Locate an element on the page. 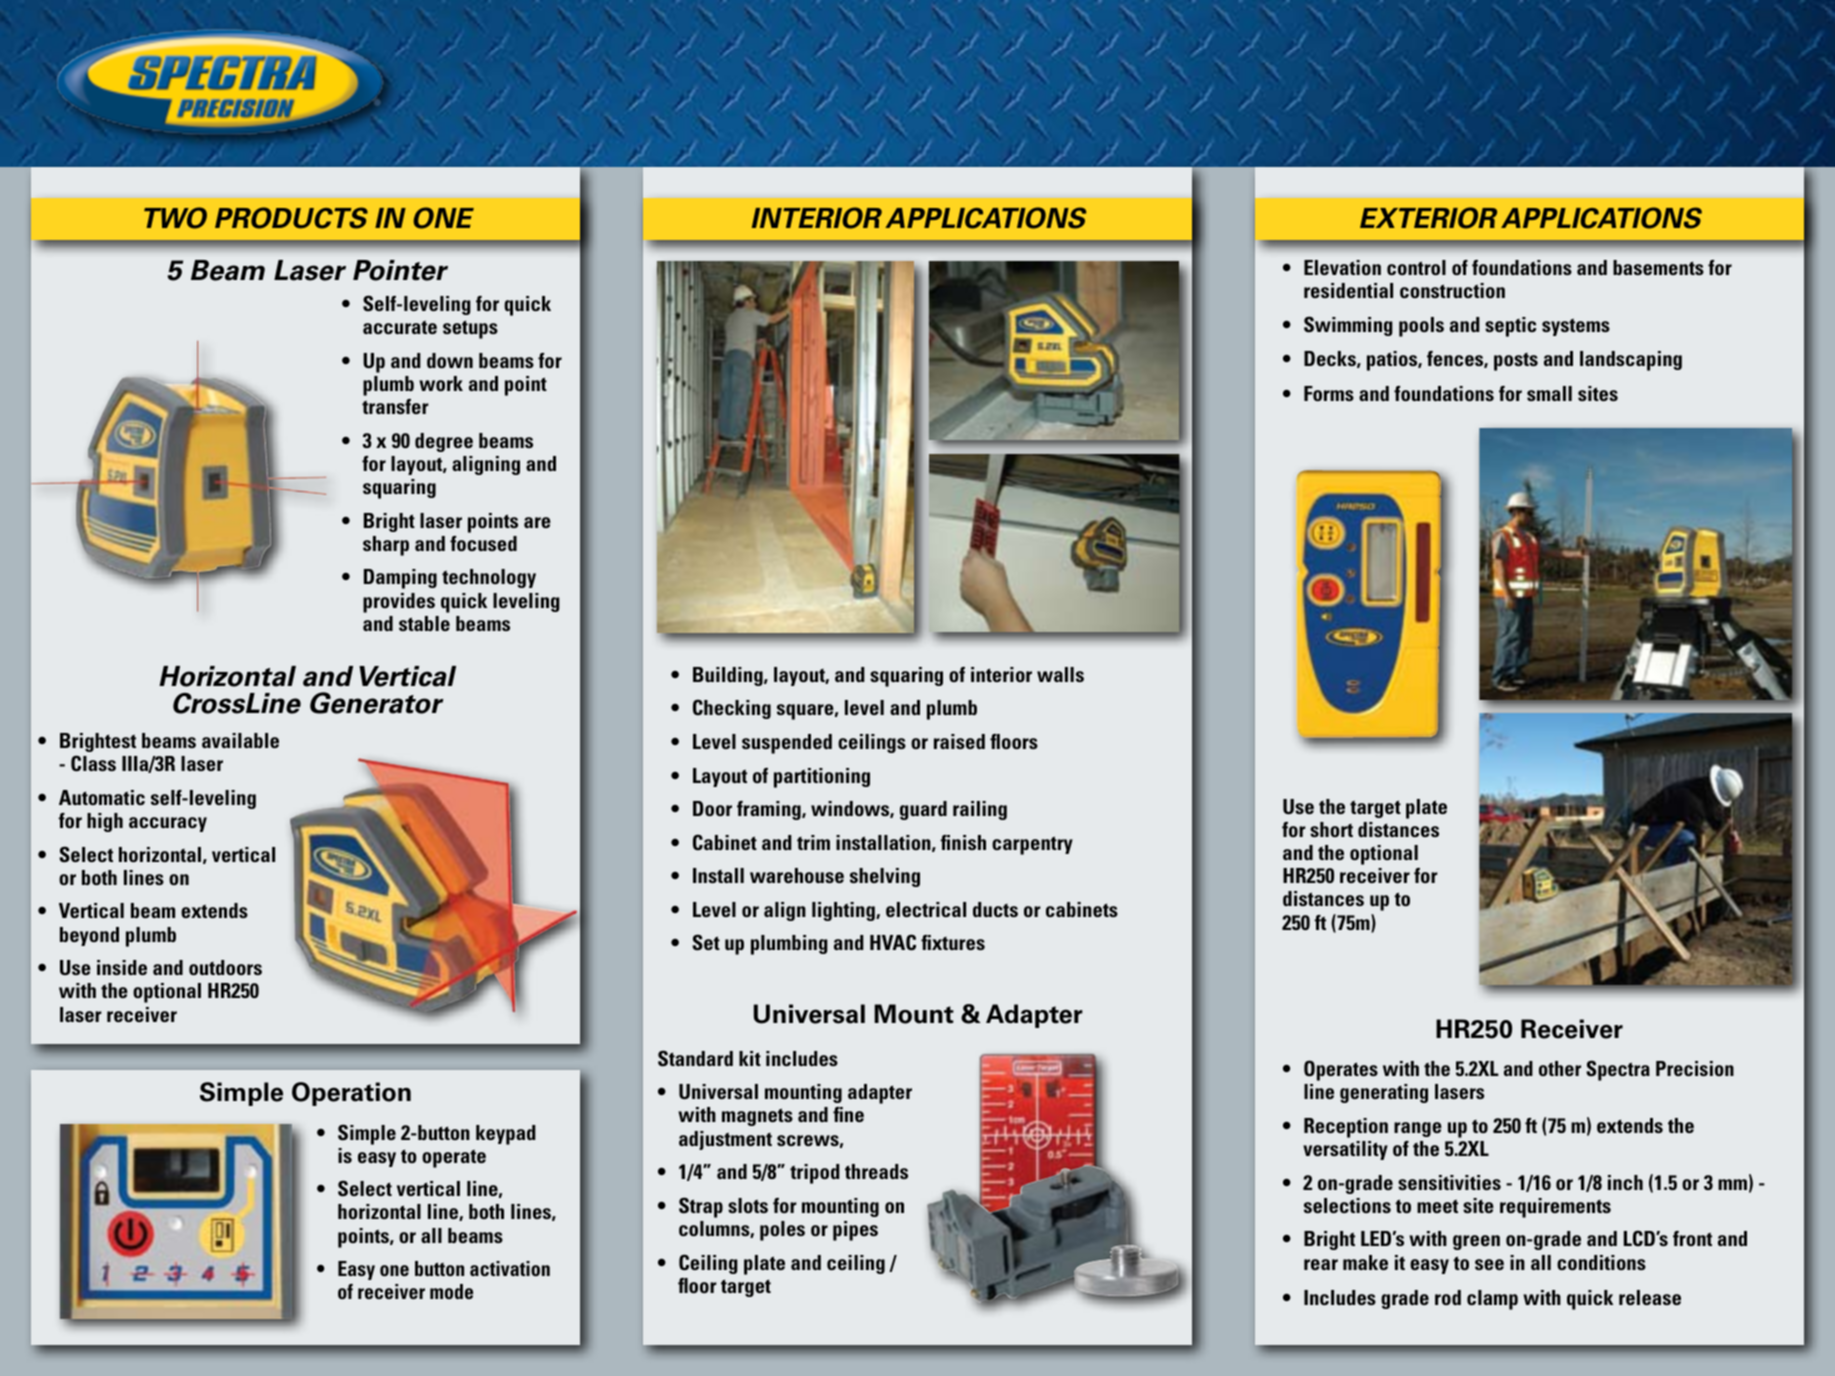 The image size is (1835, 1376). mode is located at coordinates (451, 1291).
